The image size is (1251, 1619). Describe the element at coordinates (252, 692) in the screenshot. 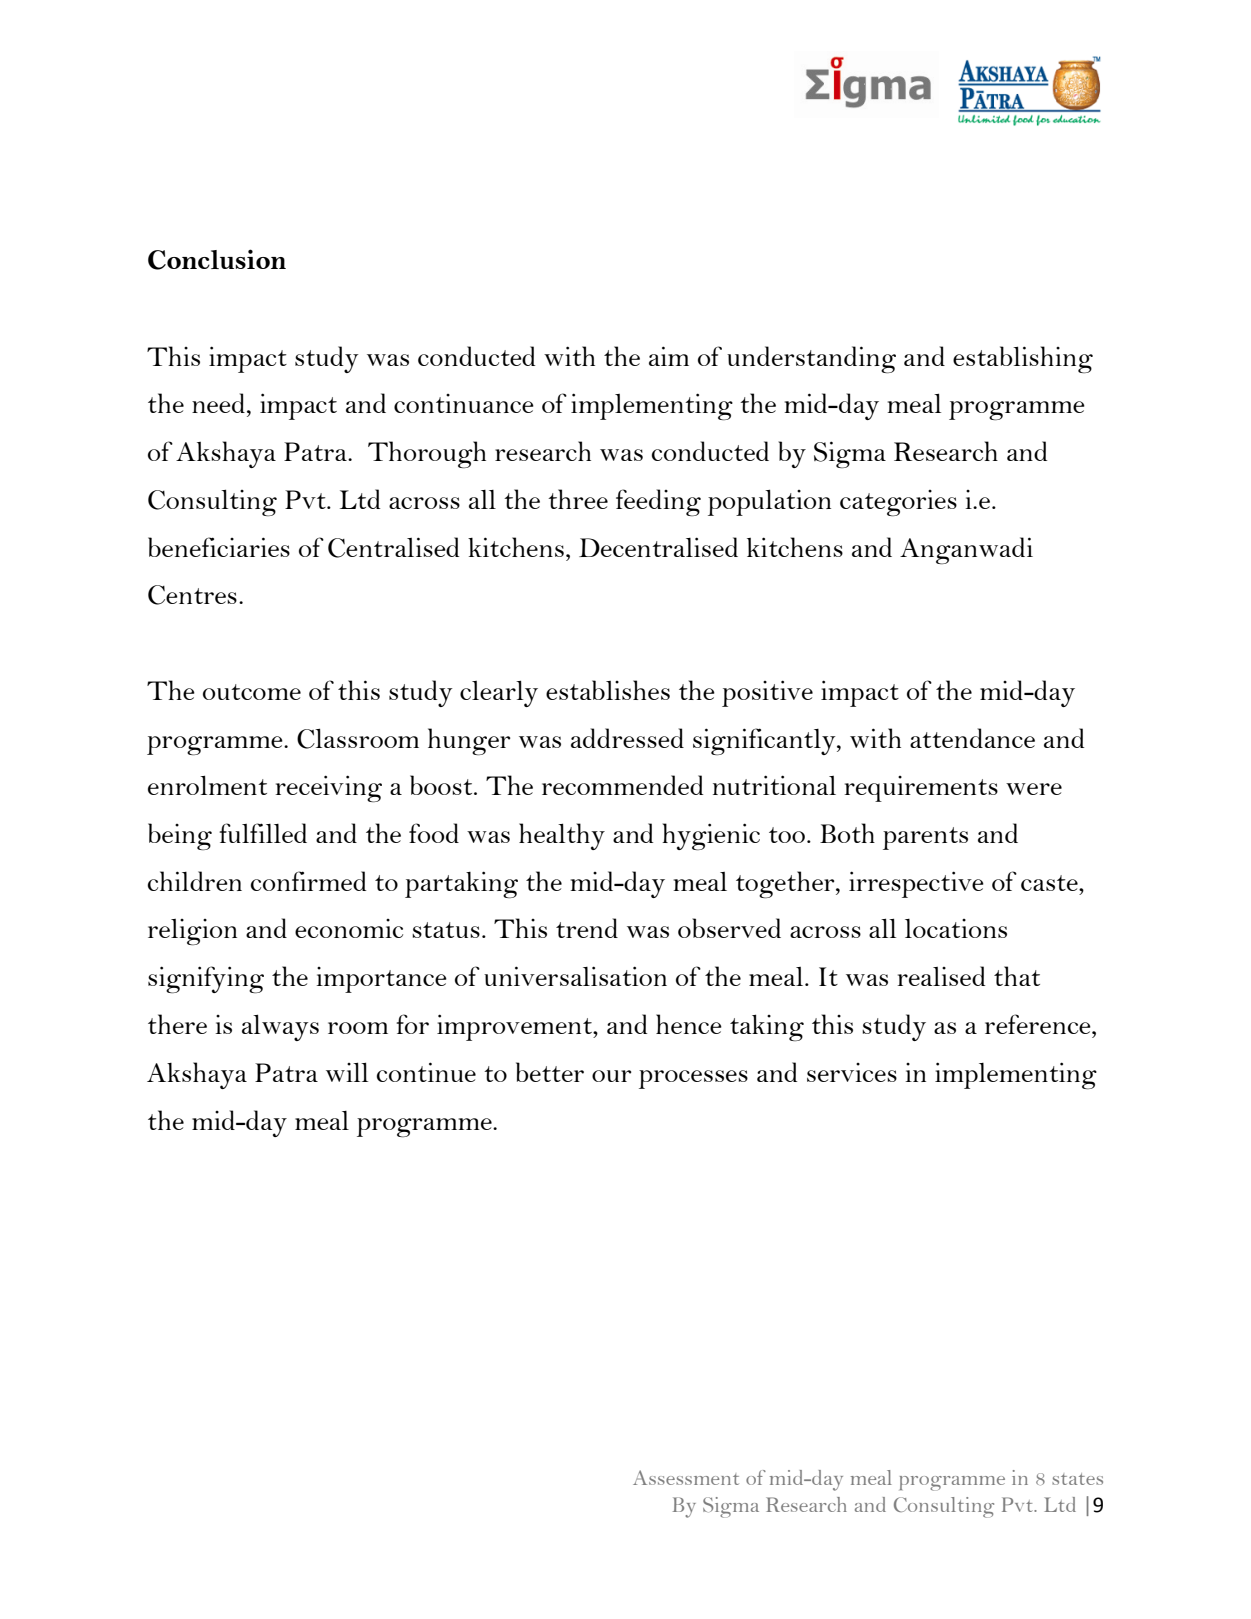

I see `outcome` at that location.
